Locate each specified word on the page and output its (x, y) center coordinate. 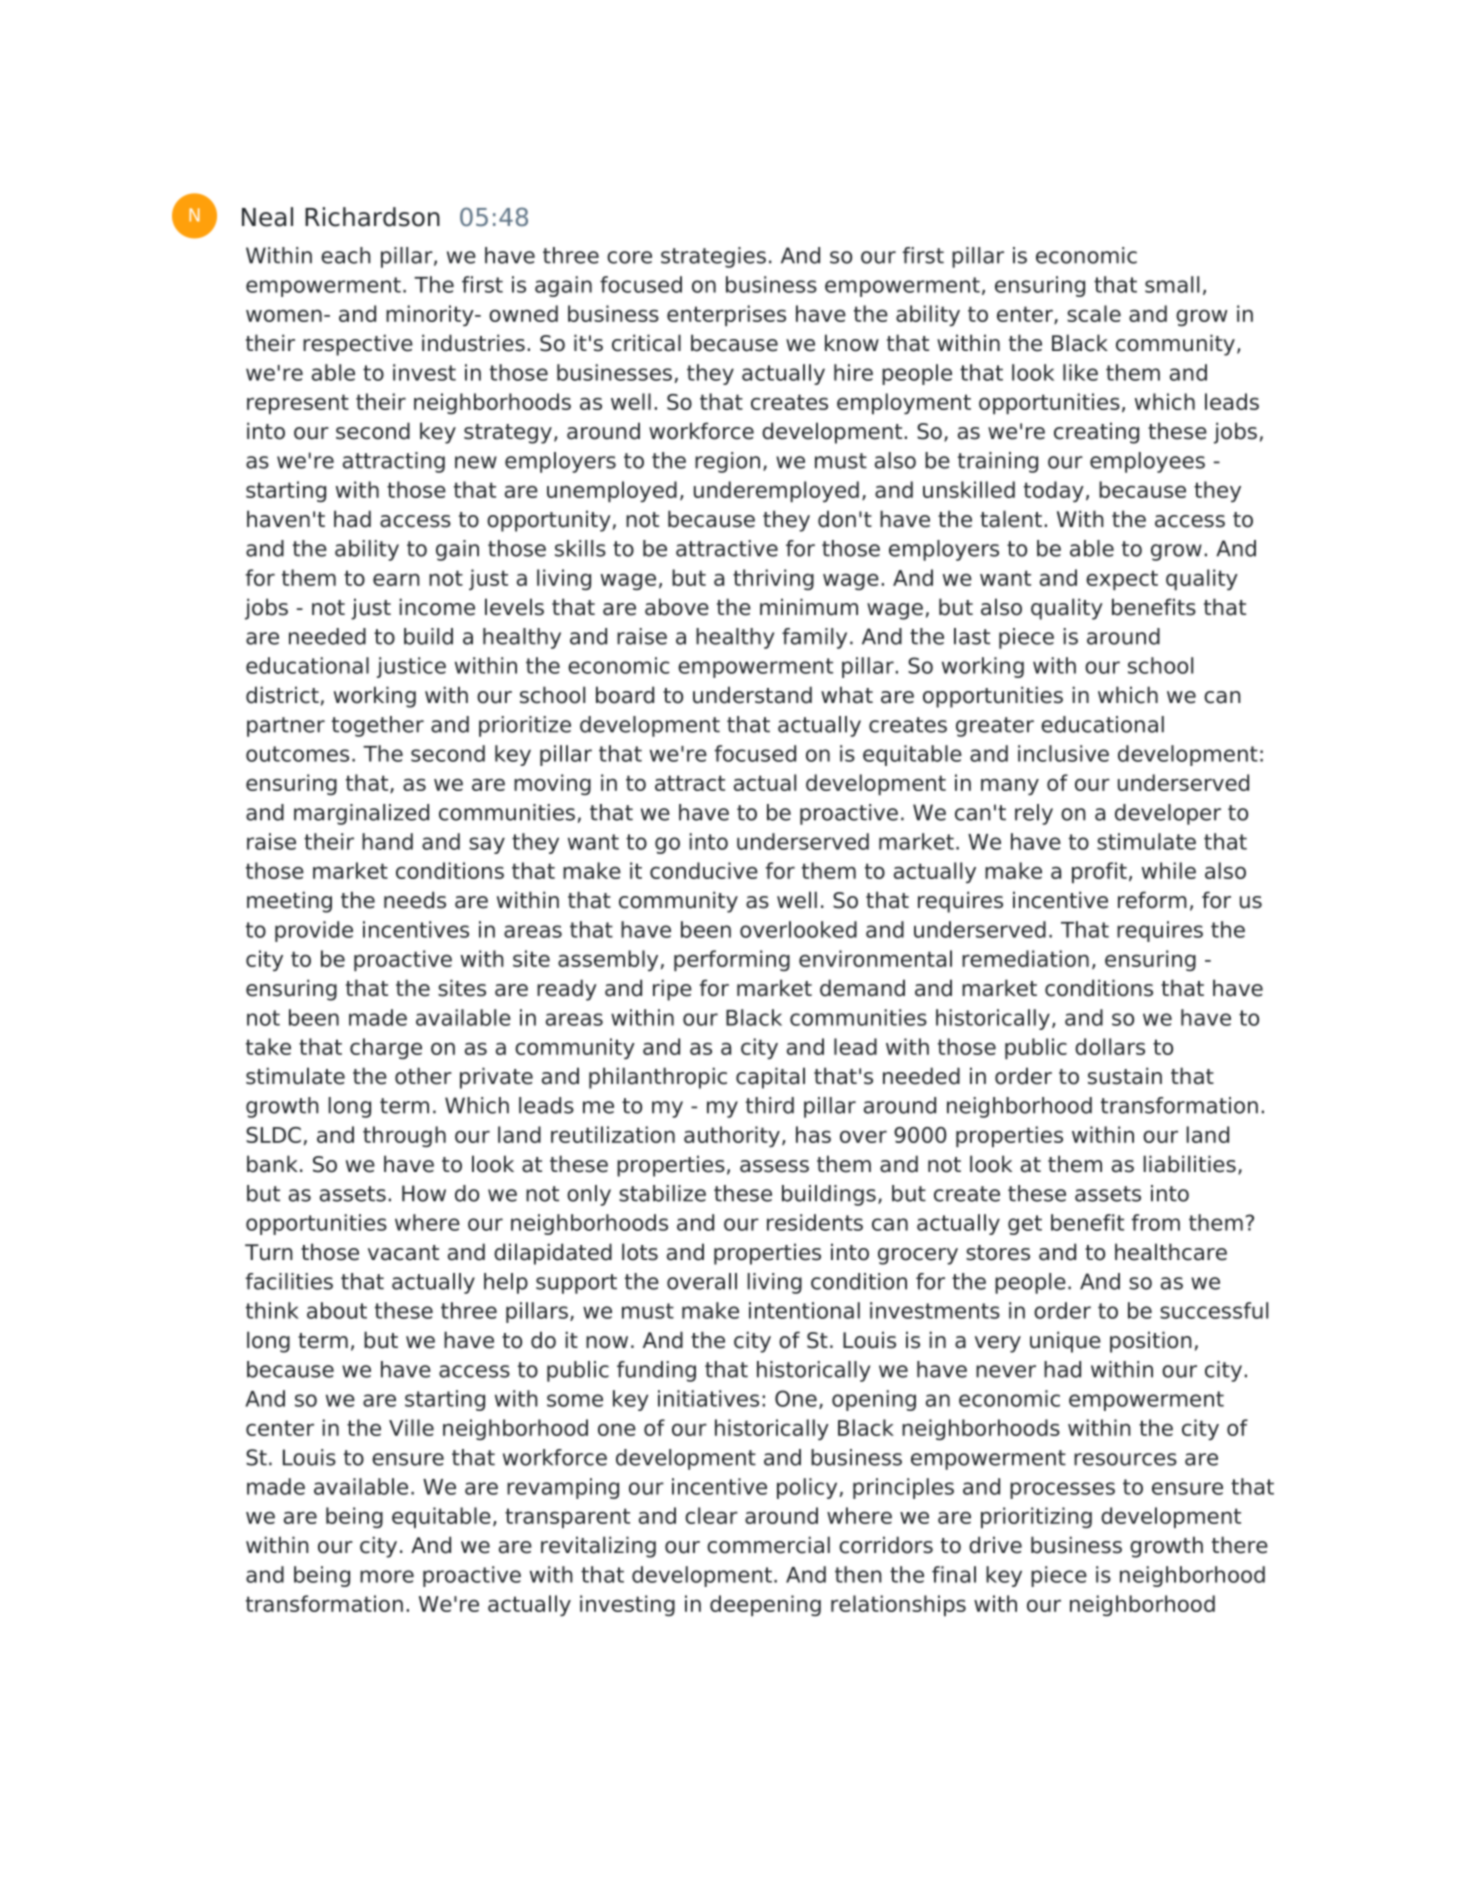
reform (1152, 900)
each (346, 255)
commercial (768, 1545)
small (1172, 284)
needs (415, 900)
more (387, 1576)
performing (732, 960)
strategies (713, 257)
